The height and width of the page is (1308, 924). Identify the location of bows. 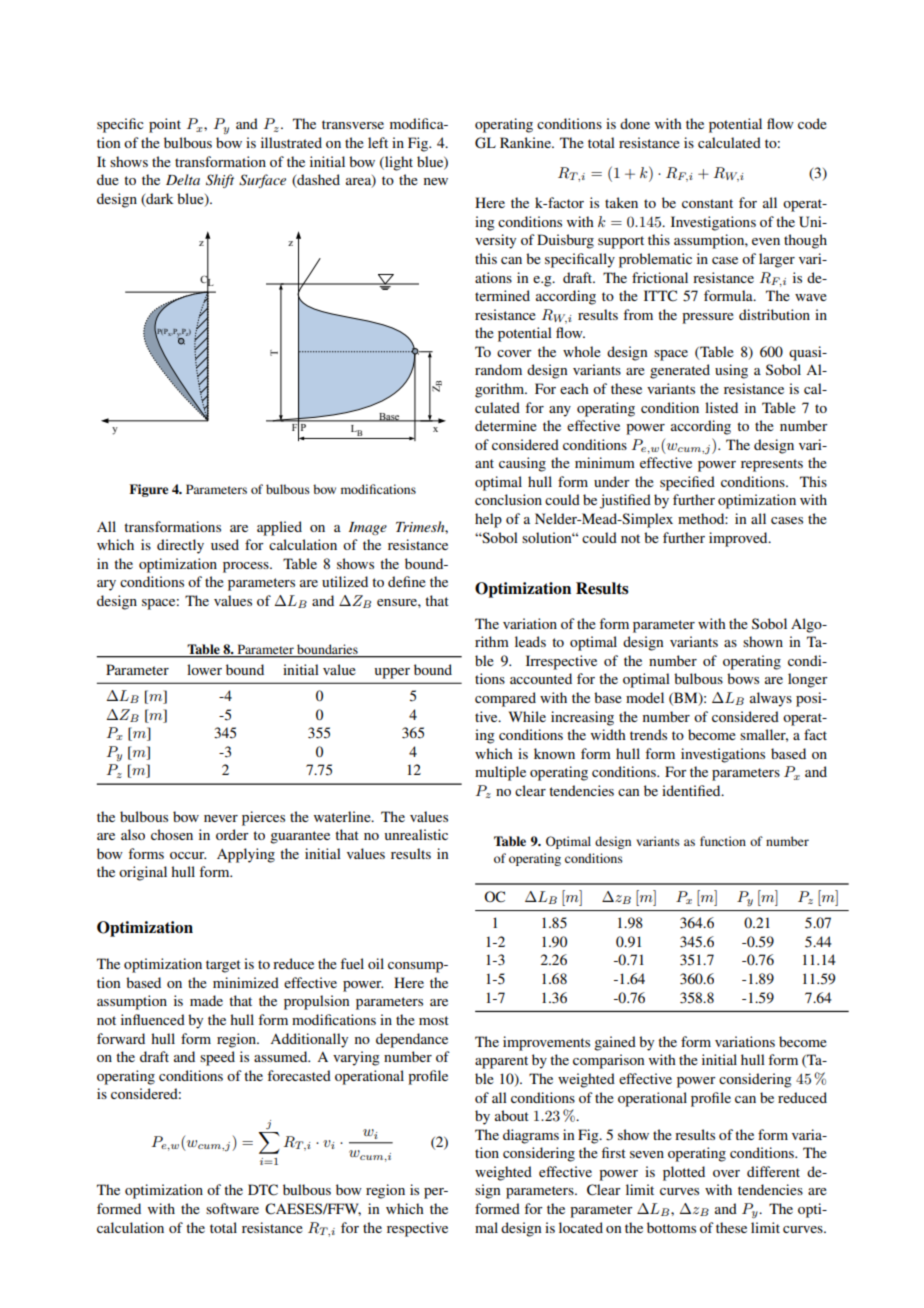
(743, 678).
